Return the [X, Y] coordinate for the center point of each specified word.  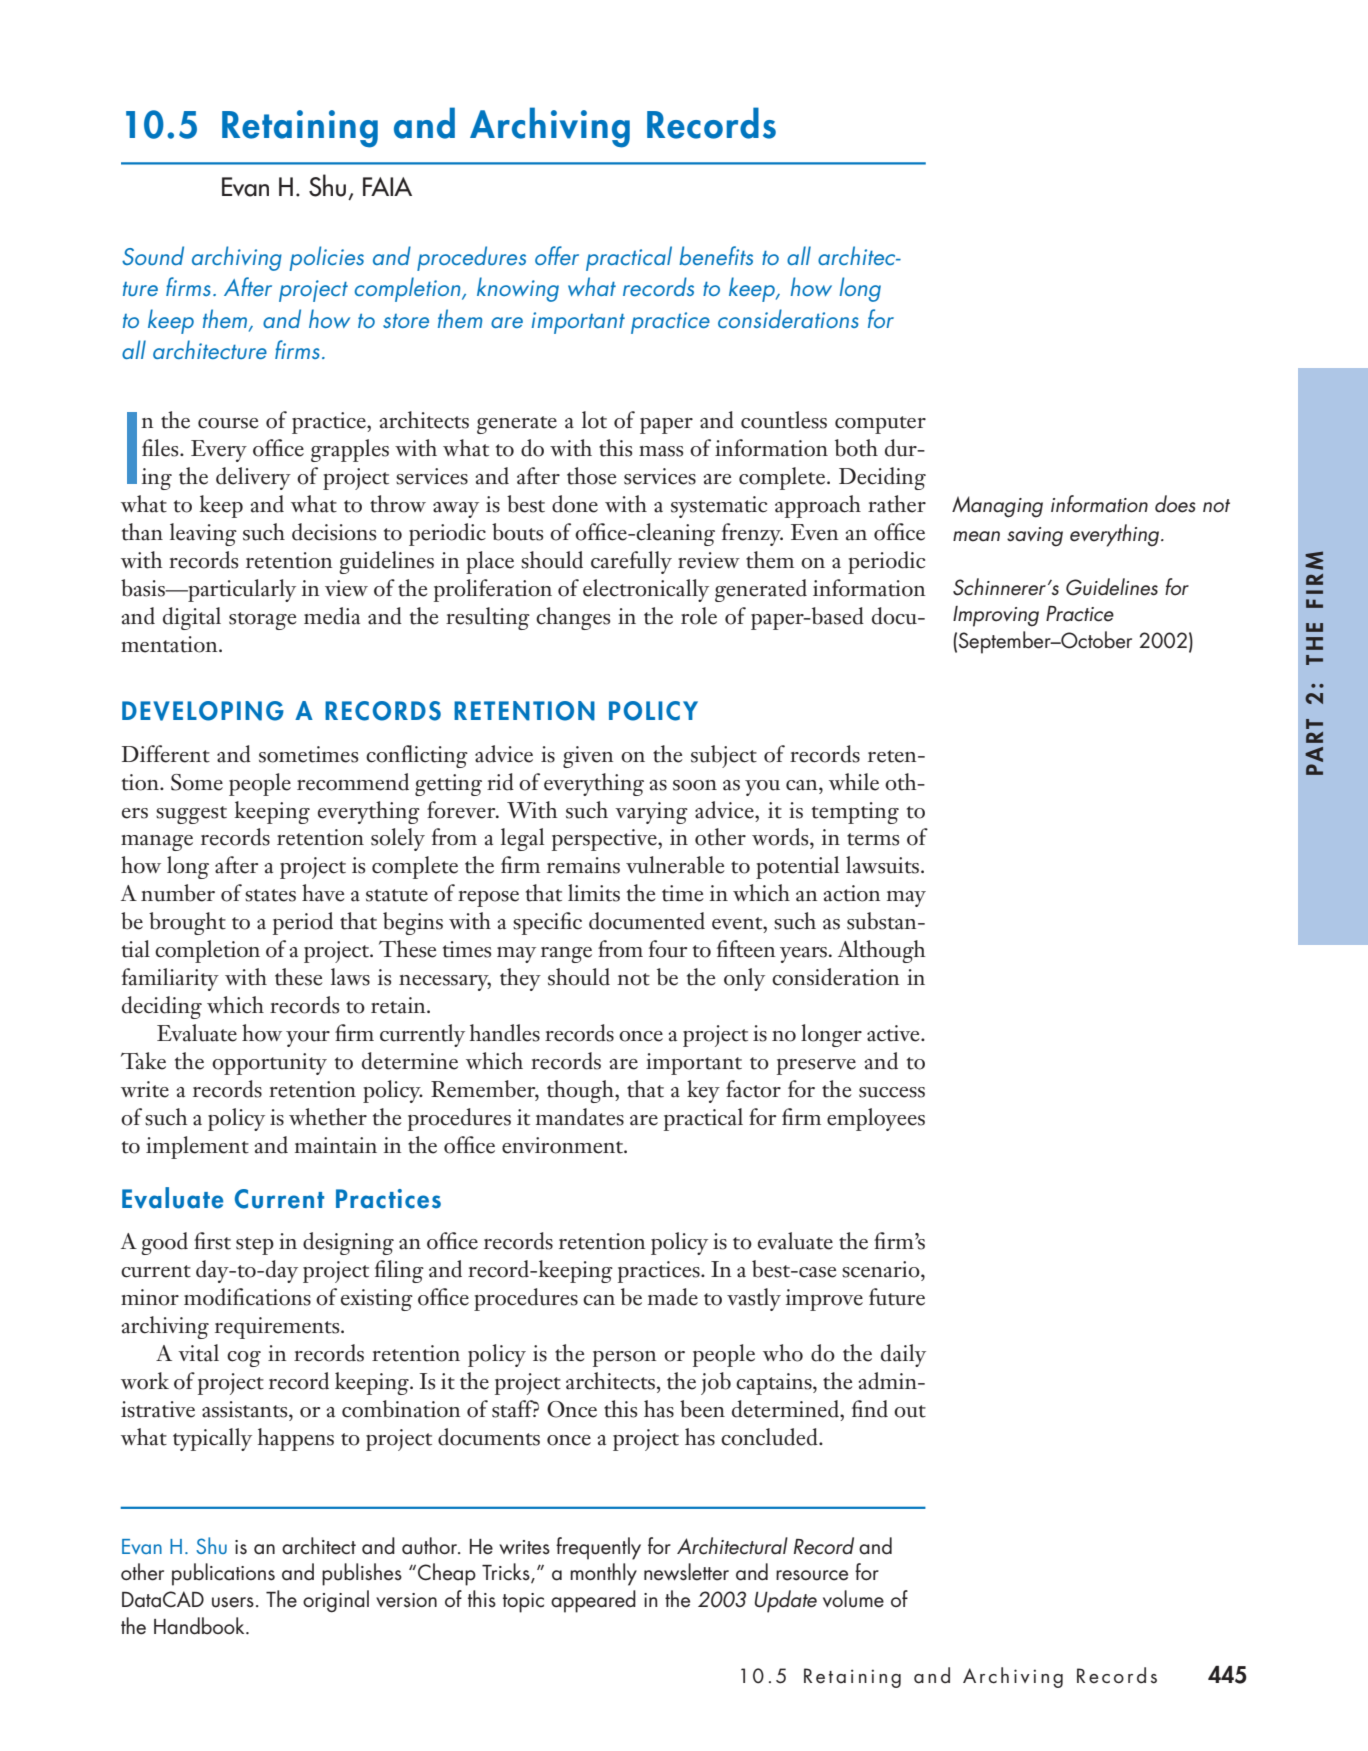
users [233, 1602]
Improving [996, 616]
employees [876, 1119]
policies [327, 258]
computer [880, 425]
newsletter [686, 1572]
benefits [716, 255]
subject [724, 756]
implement [197, 1147]
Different [166, 754]
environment [564, 1145]
